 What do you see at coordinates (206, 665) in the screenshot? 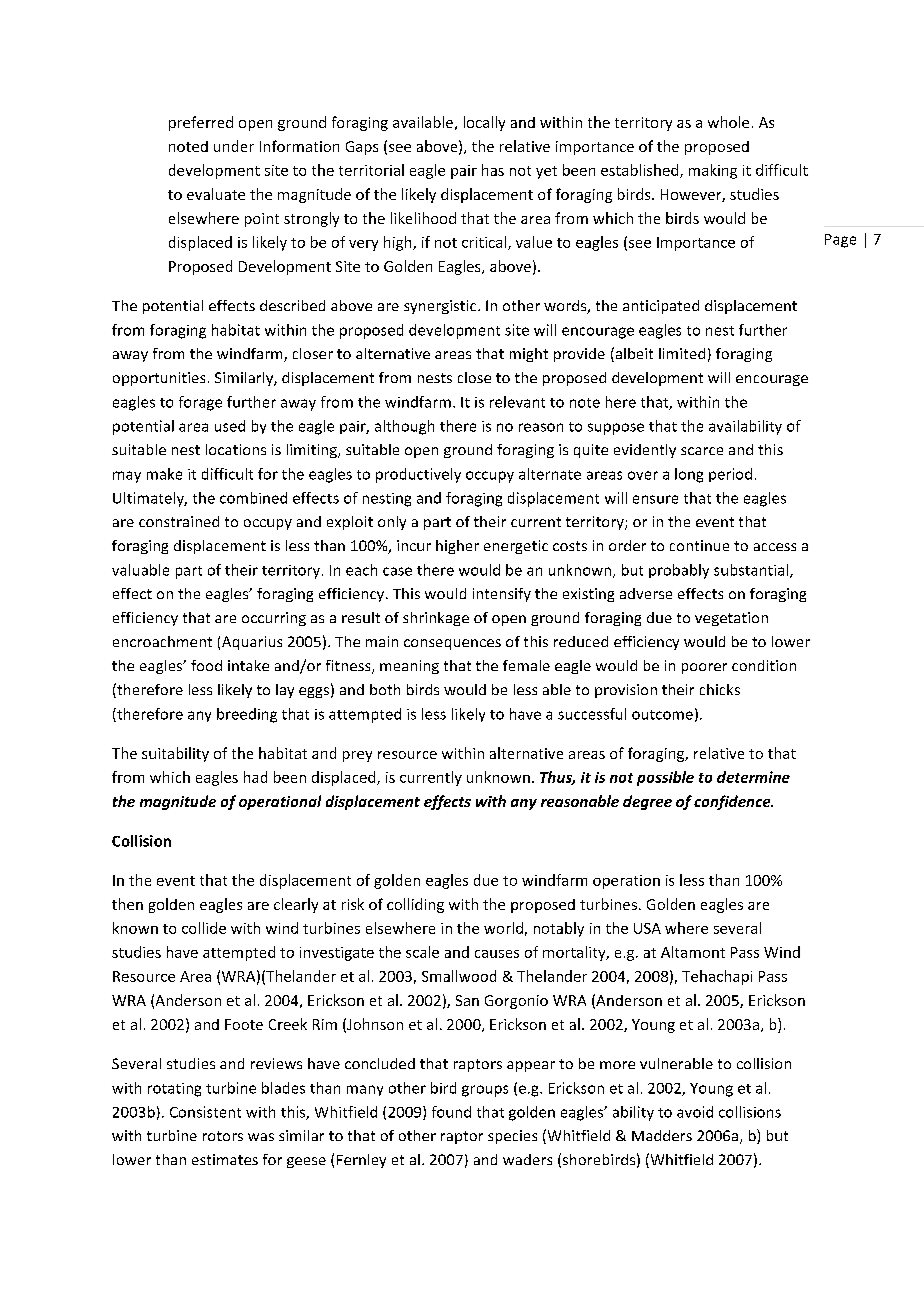
I see `food` at bounding box center [206, 665].
